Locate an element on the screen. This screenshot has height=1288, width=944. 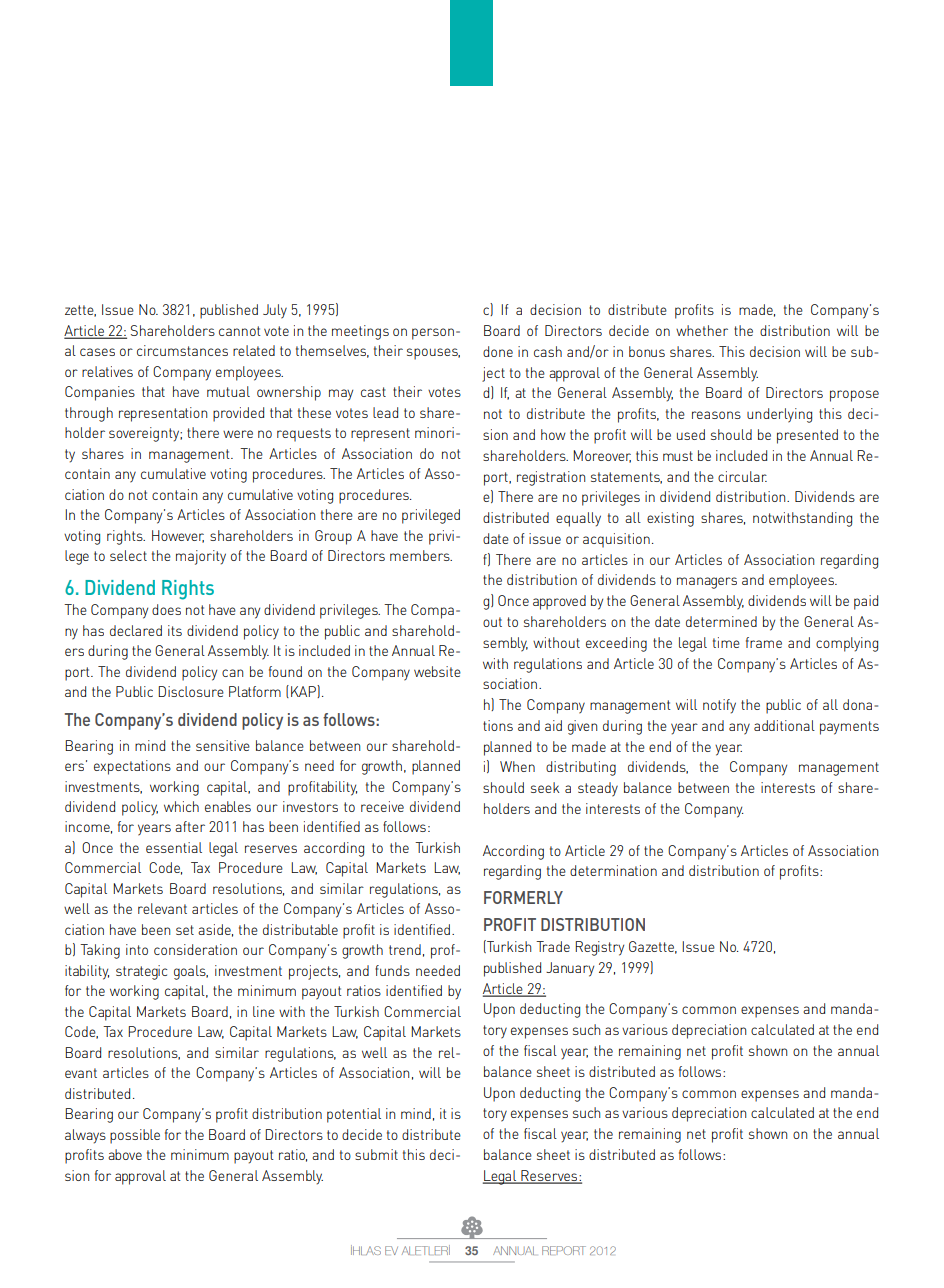
does is located at coordinates (166, 609).
